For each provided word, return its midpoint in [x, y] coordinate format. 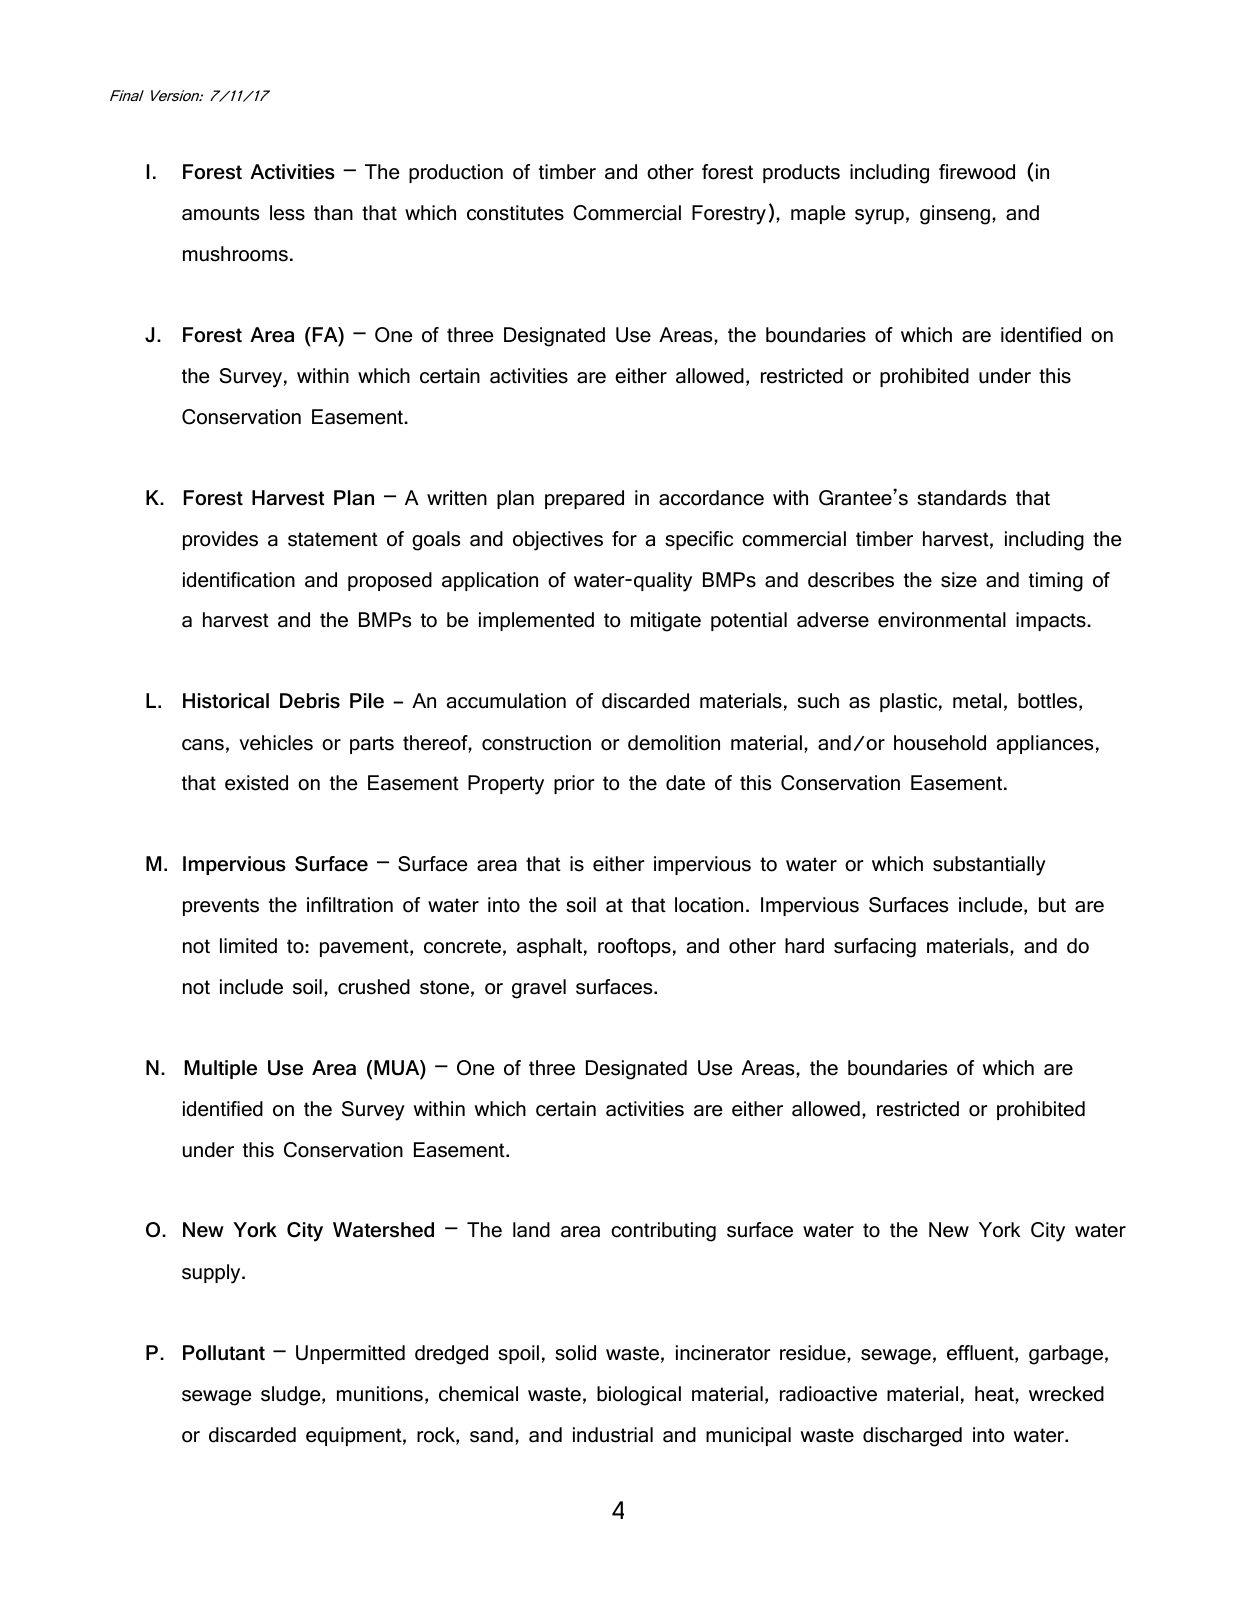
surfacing [875, 948]
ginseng [955, 215]
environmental [942, 620]
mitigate [666, 622]
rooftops [634, 947]
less [287, 213]
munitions [380, 1394]
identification [239, 580]
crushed [374, 987]
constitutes [515, 213]
